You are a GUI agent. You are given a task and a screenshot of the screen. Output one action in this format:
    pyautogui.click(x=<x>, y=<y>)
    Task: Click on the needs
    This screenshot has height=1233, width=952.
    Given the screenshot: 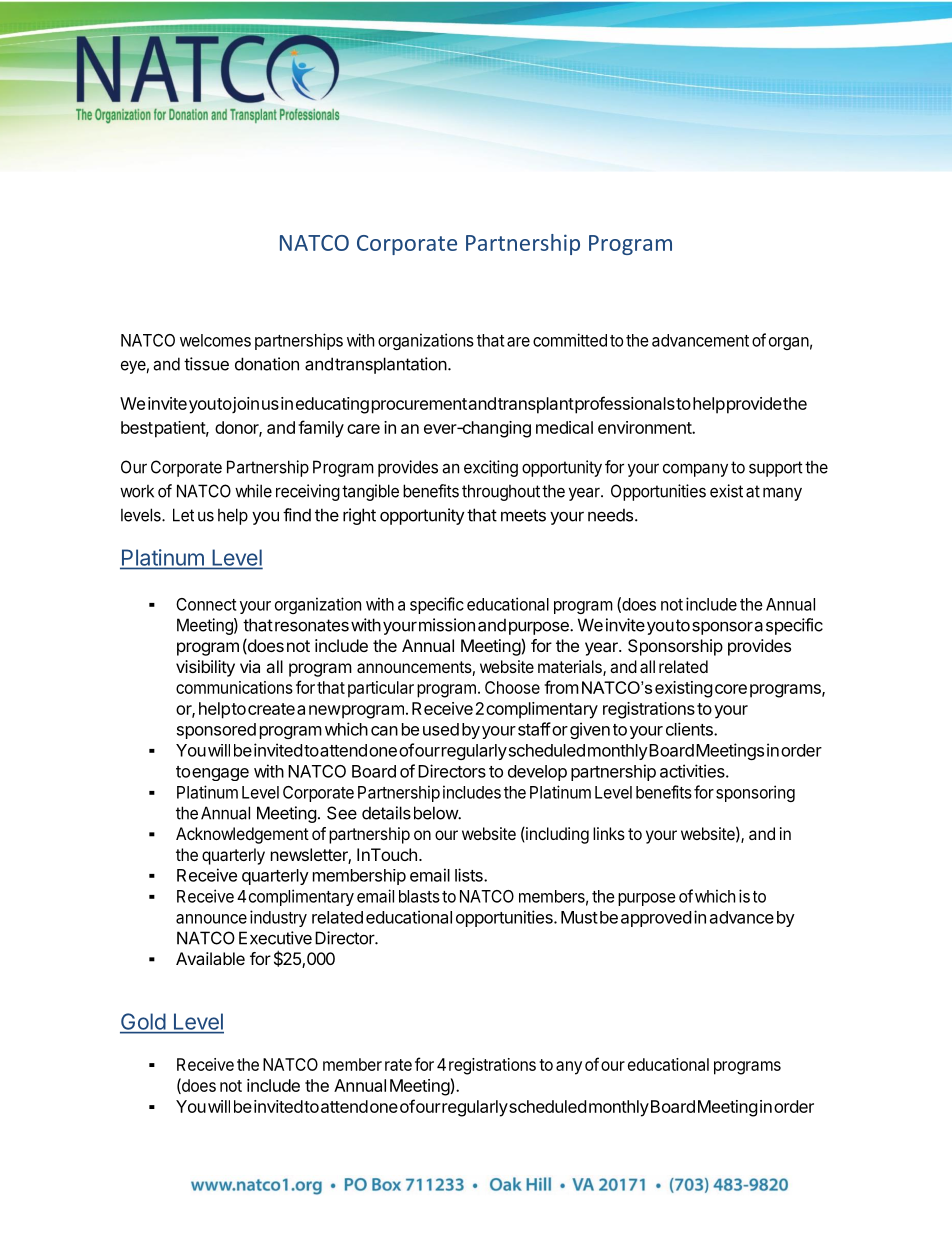 What is the action you would take?
    pyautogui.click(x=612, y=515)
